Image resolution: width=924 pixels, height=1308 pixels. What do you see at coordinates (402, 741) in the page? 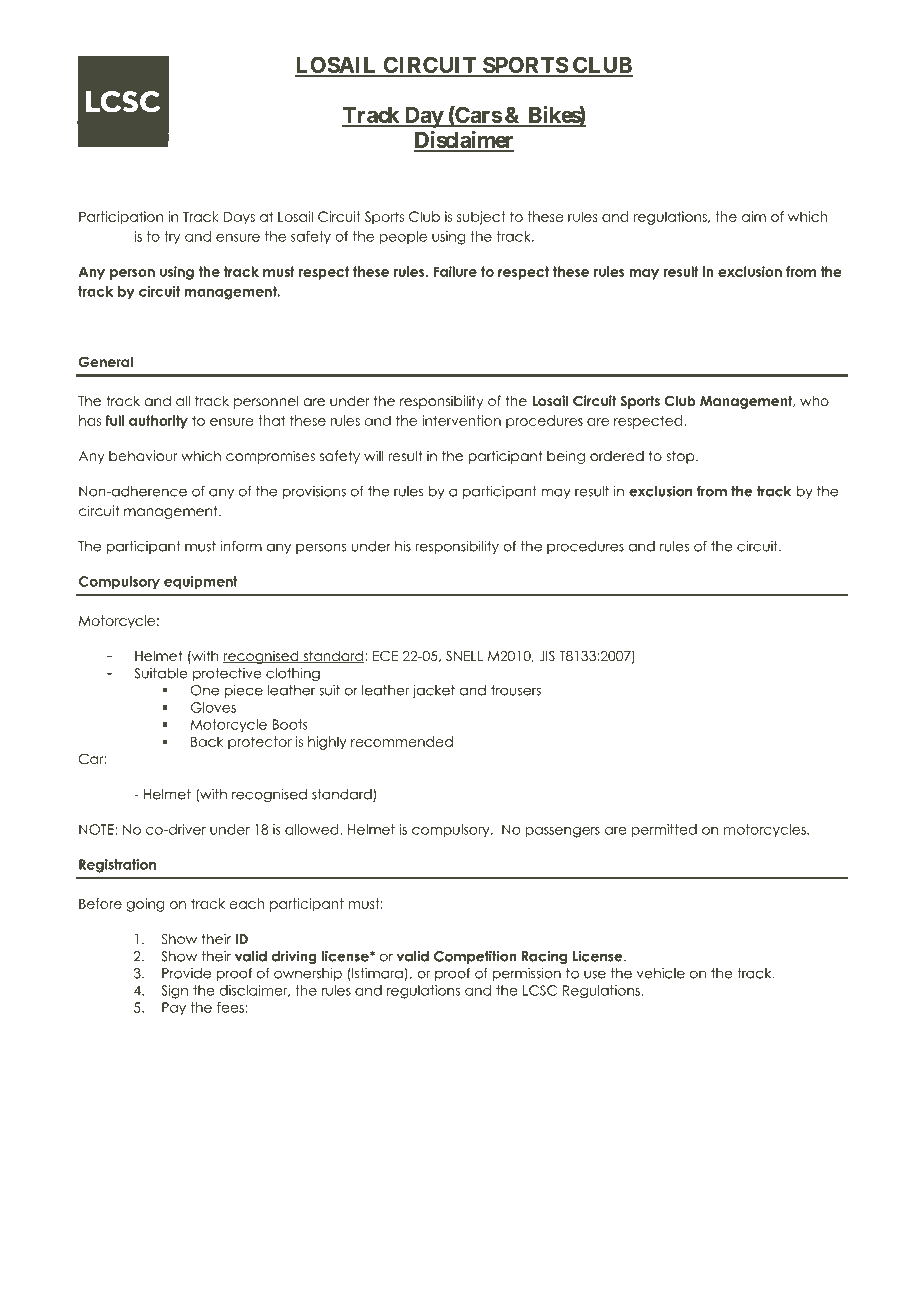
I see `recommended` at bounding box center [402, 741].
